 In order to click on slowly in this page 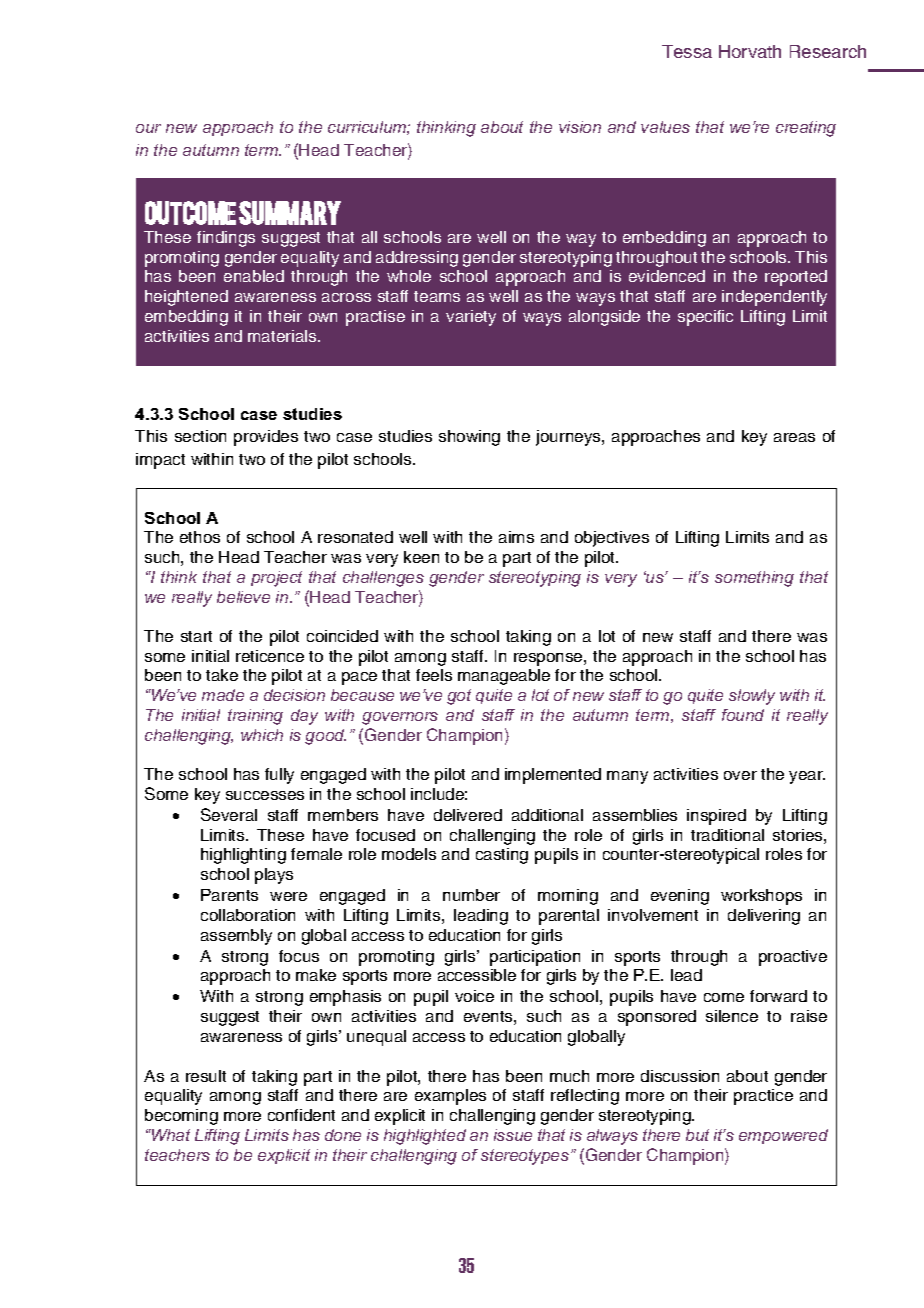, I will do `click(752, 697)`.
